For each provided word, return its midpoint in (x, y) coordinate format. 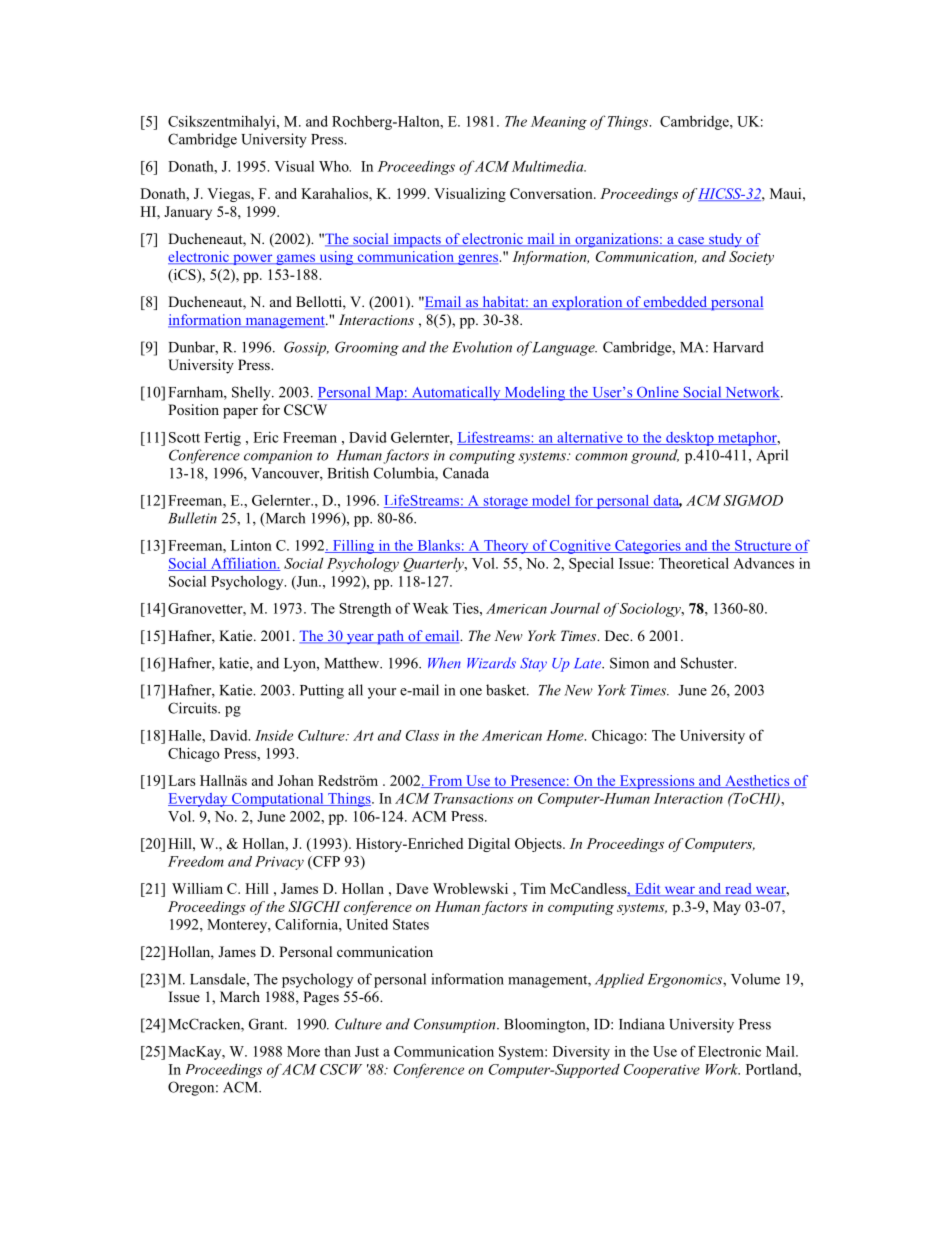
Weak (431, 608)
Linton (251, 545)
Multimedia (549, 166)
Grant (267, 1024)
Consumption (456, 1025)
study (725, 240)
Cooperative (662, 1071)
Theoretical (694, 563)
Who (335, 166)
